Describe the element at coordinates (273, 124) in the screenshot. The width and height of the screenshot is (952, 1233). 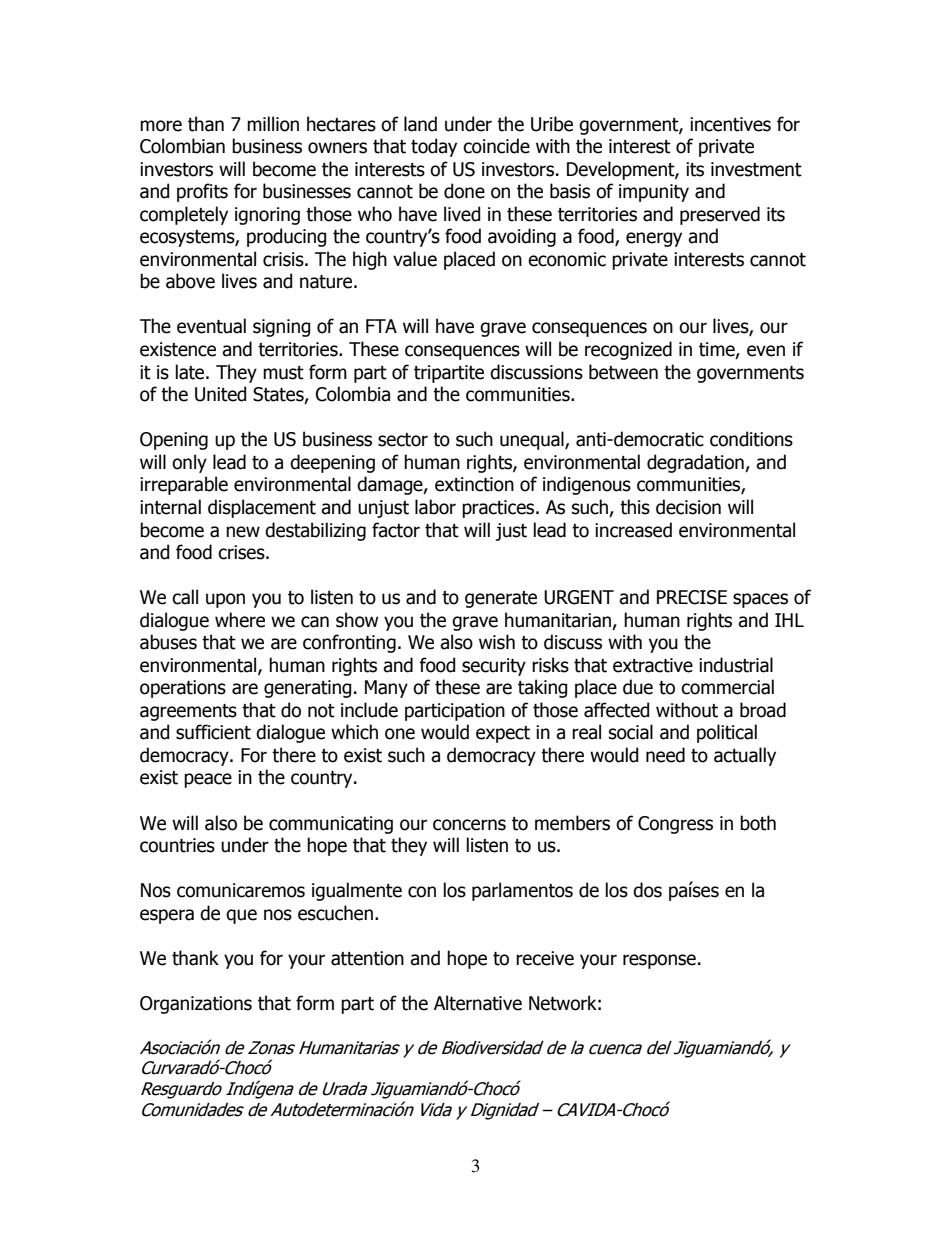
I see `million` at that location.
